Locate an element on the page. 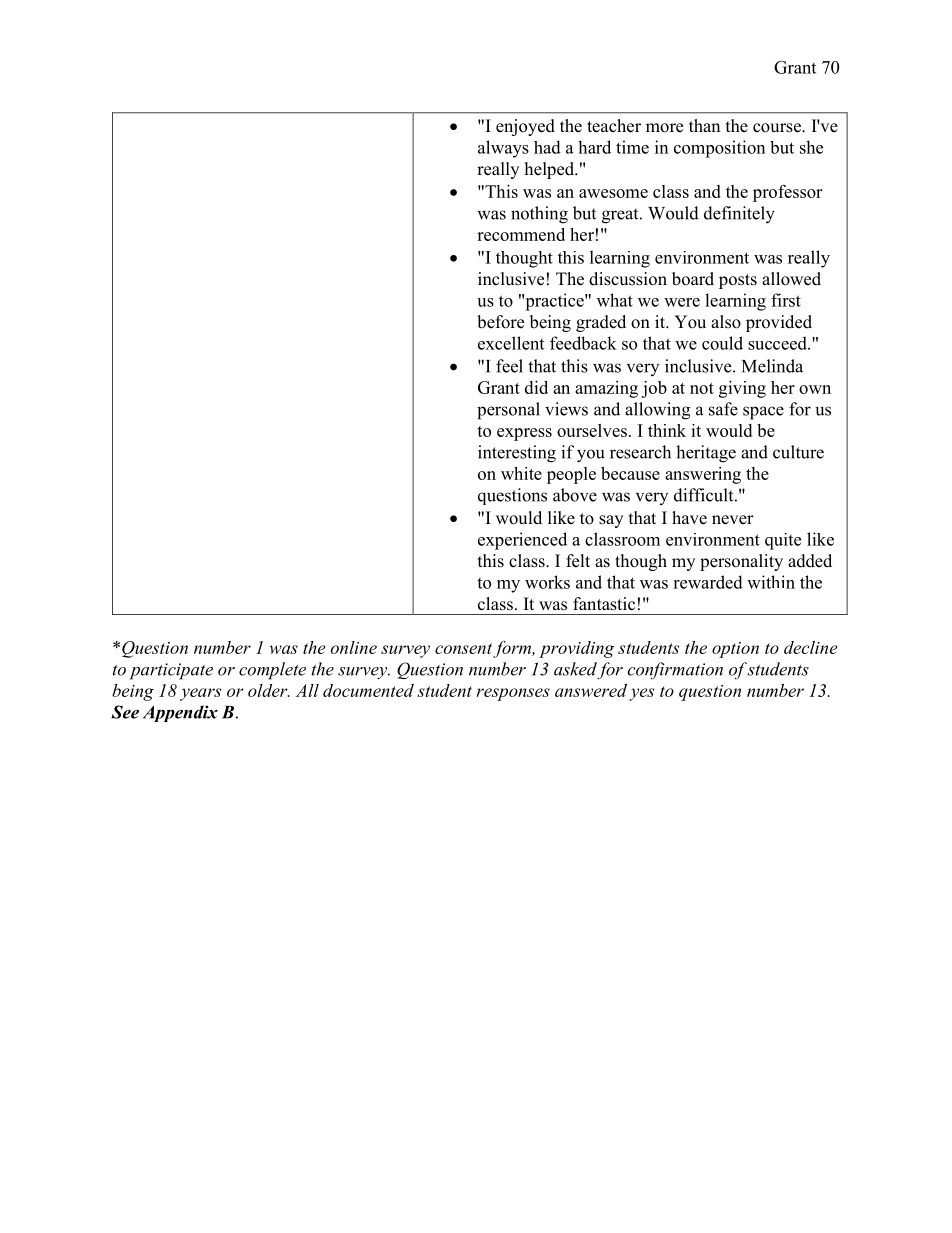 Image resolution: width=952 pixels, height=1233 pixels. answering is located at coordinates (703, 475).
